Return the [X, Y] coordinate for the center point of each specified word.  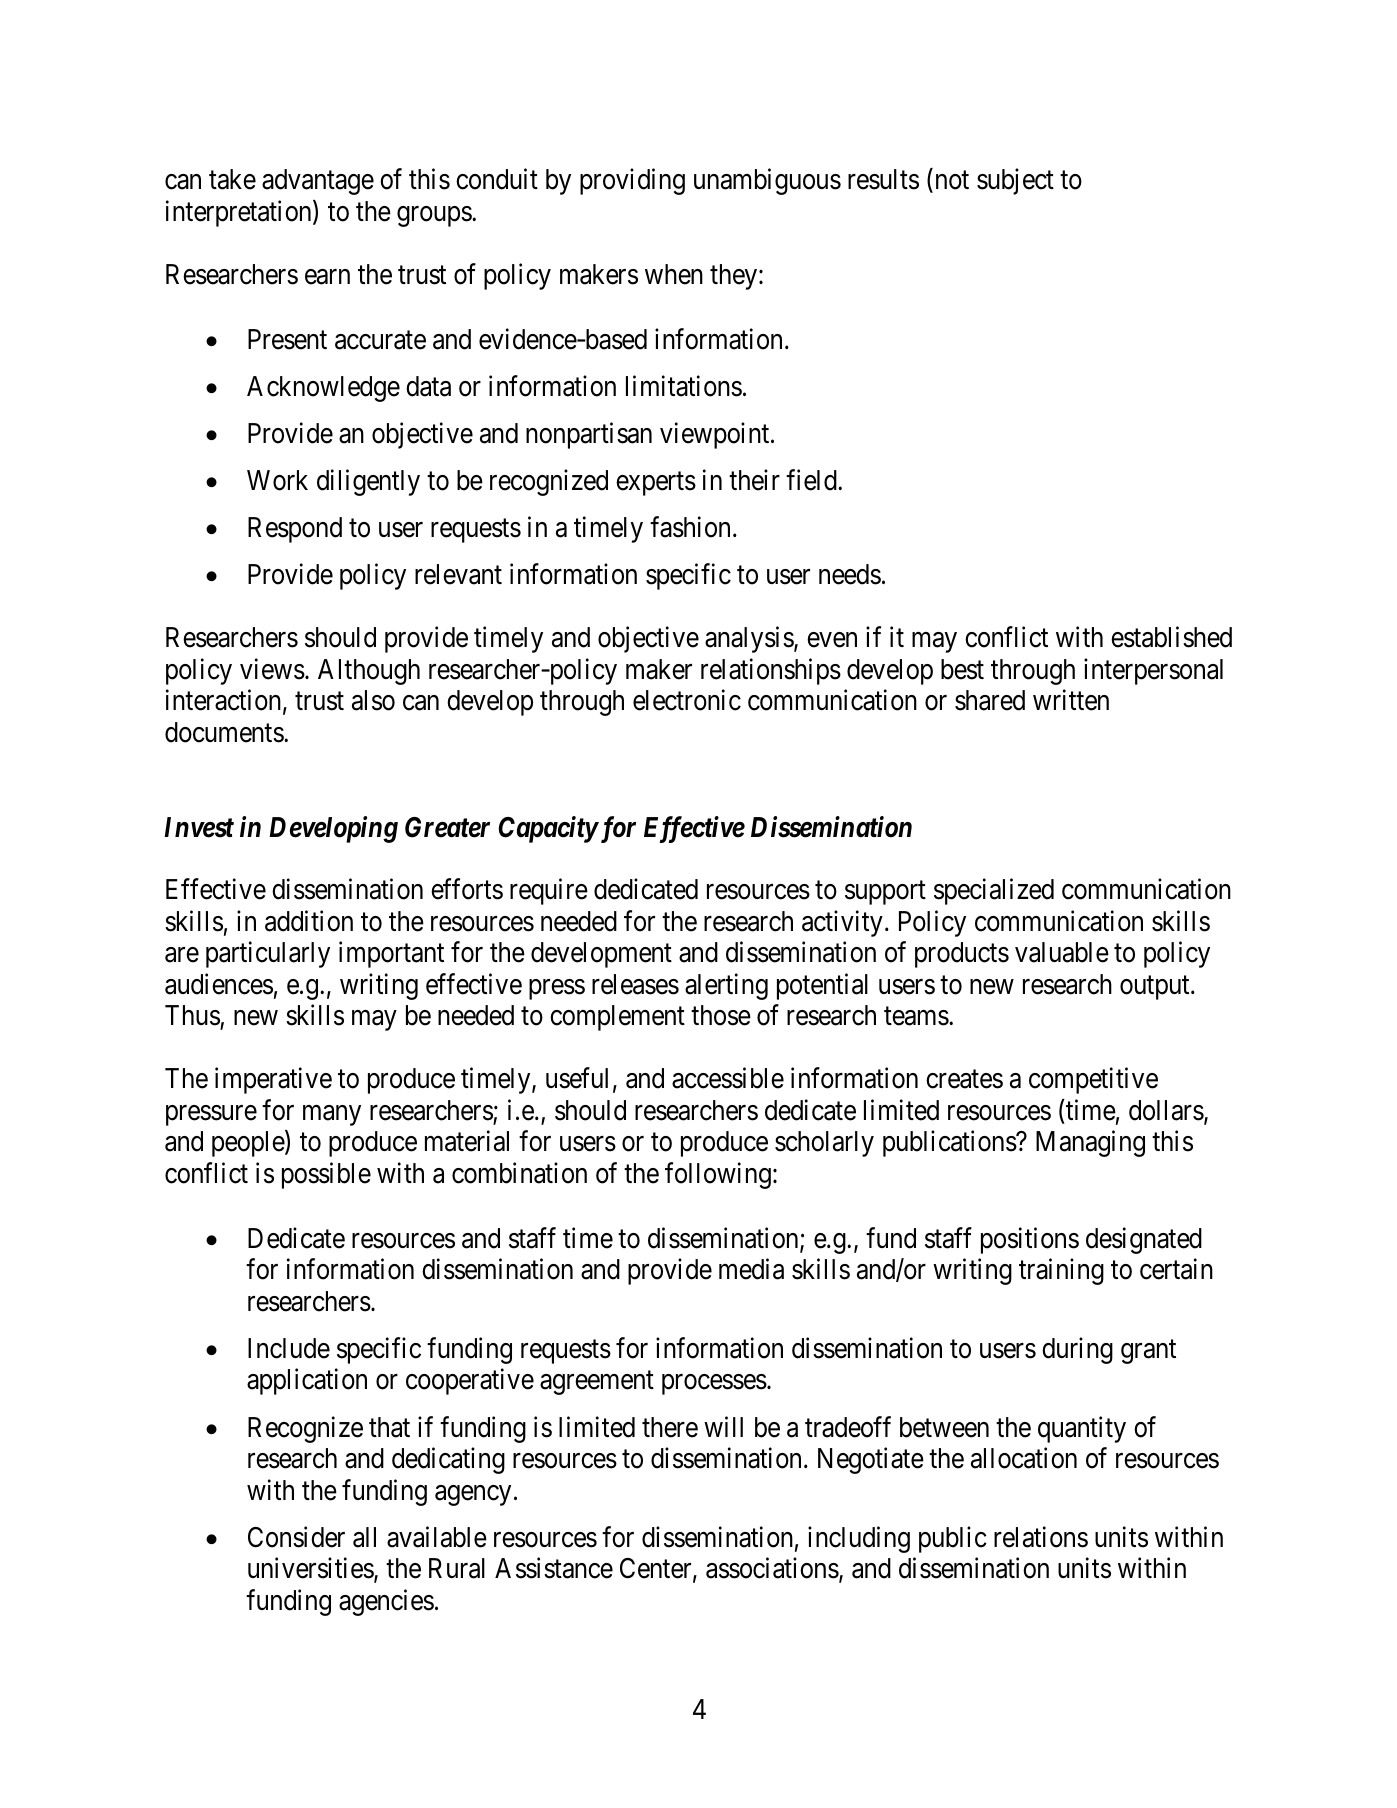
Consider [296, 1537]
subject [1015, 181]
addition [309, 921]
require [549, 892]
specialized [994, 892]
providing [632, 181]
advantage [318, 182]
